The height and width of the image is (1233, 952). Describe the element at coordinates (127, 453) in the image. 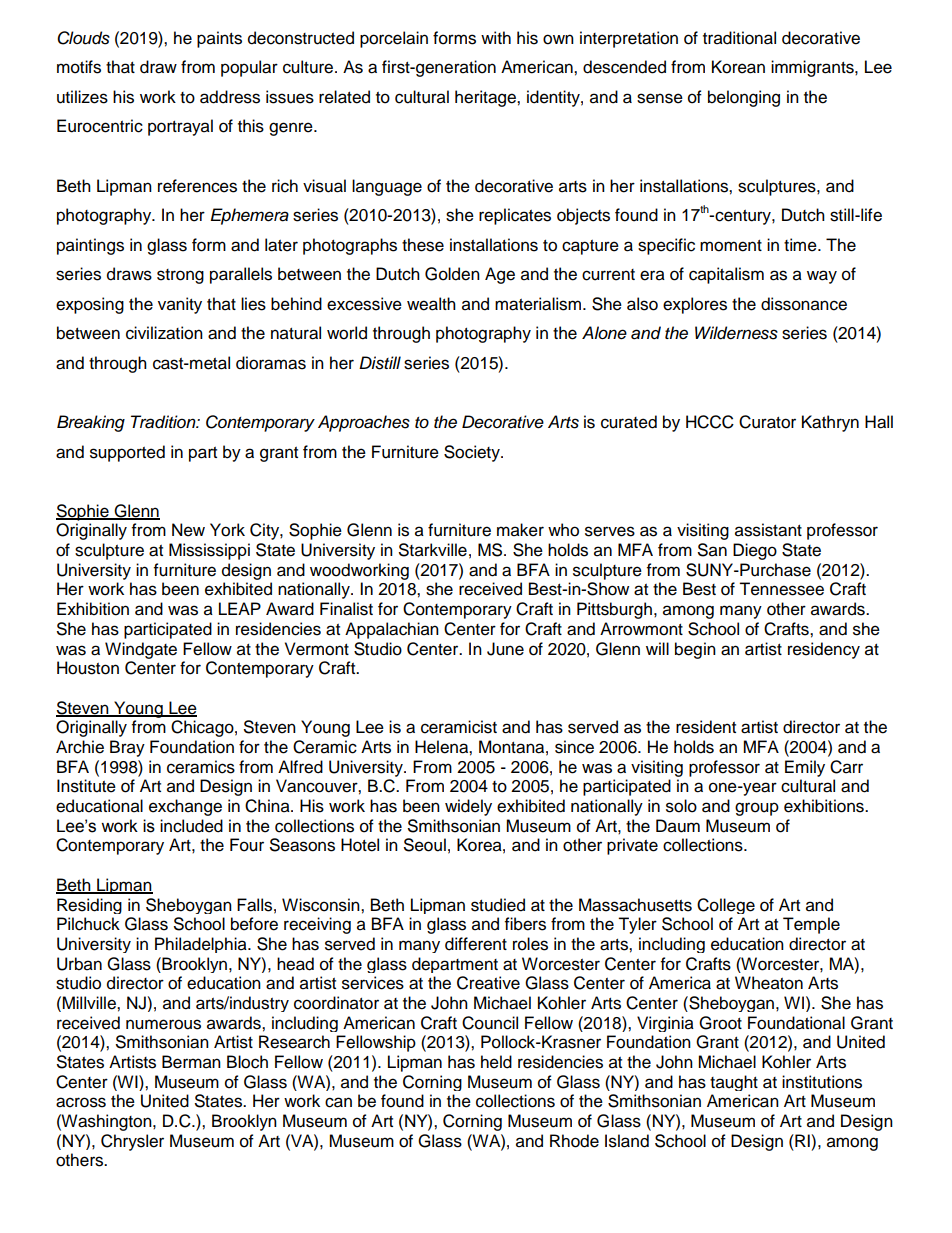

I see `supported` at that location.
